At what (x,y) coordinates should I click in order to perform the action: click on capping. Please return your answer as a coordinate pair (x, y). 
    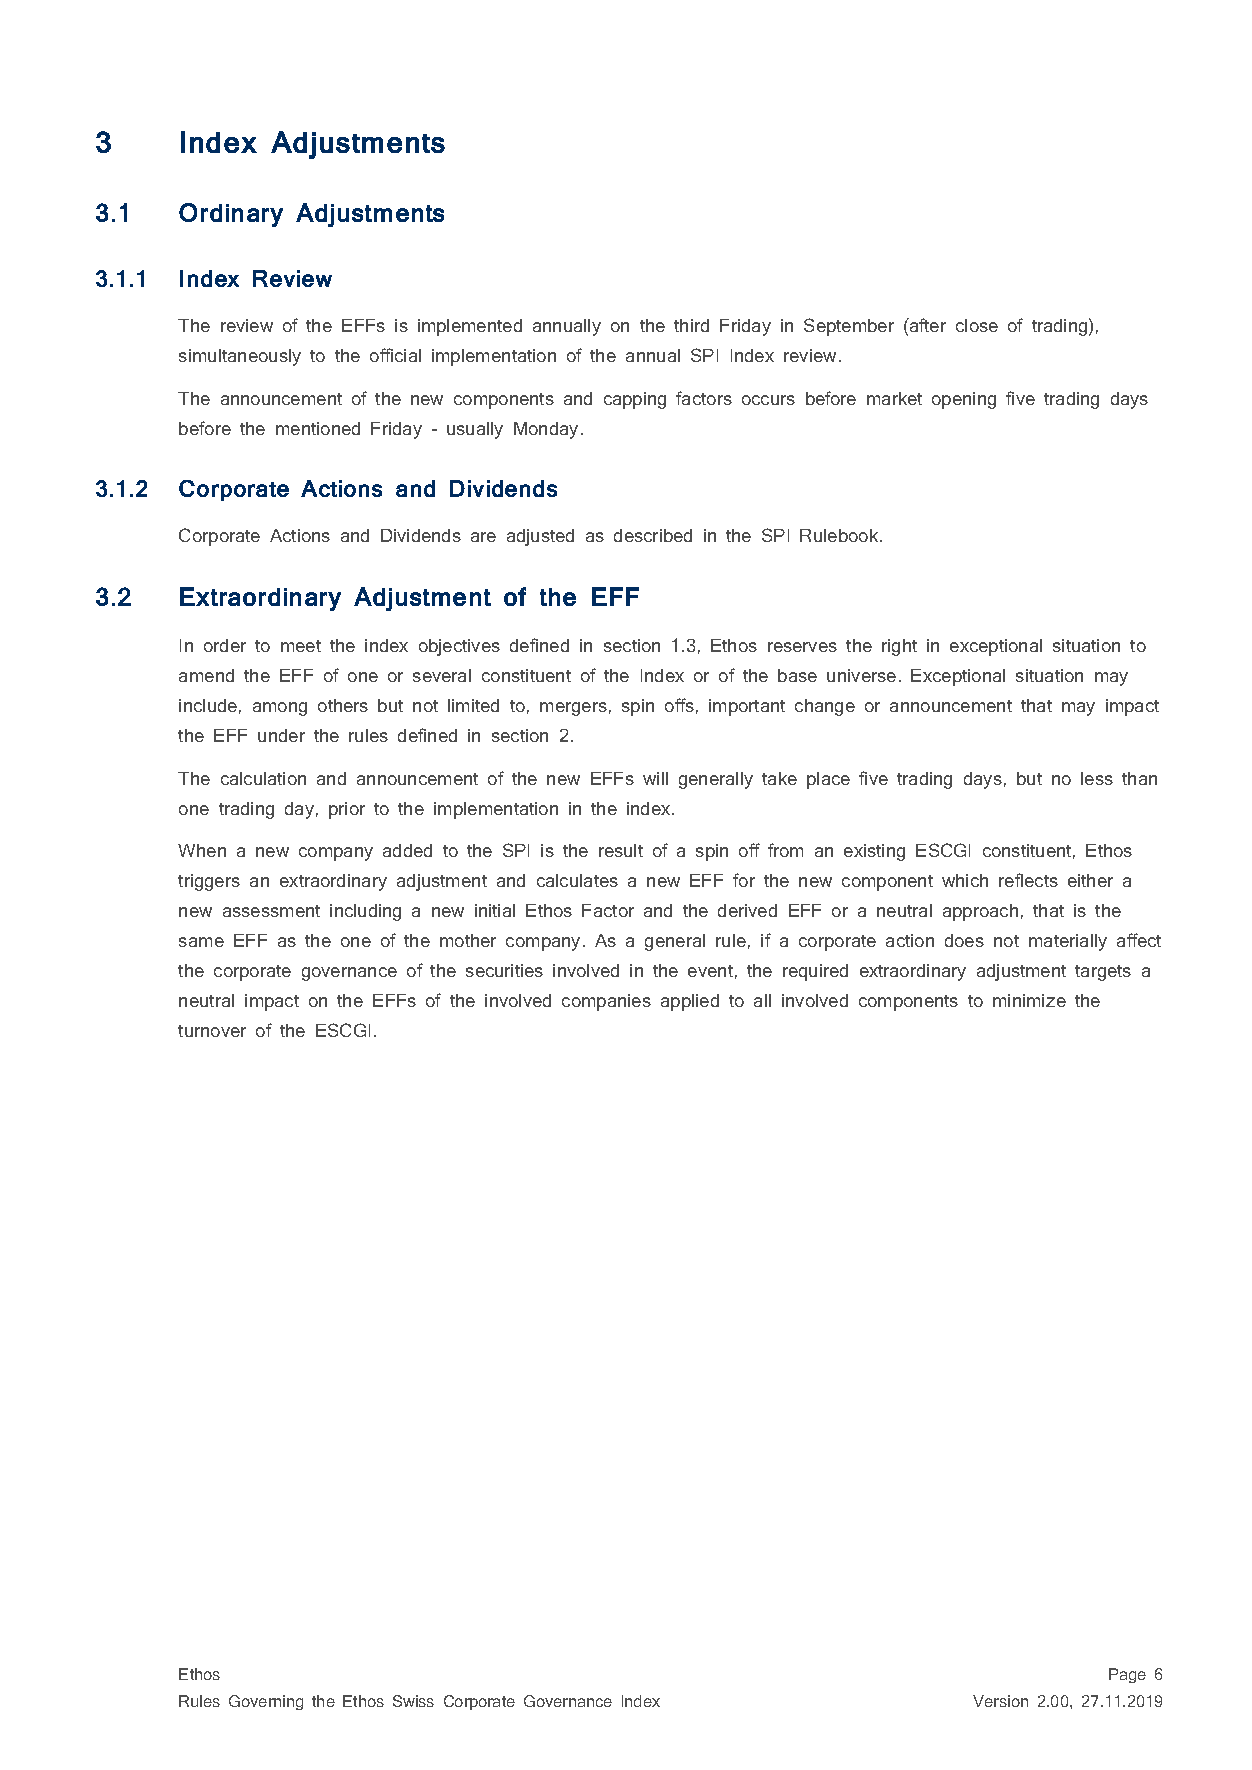
    Looking at the image, I should click on (635, 400).
